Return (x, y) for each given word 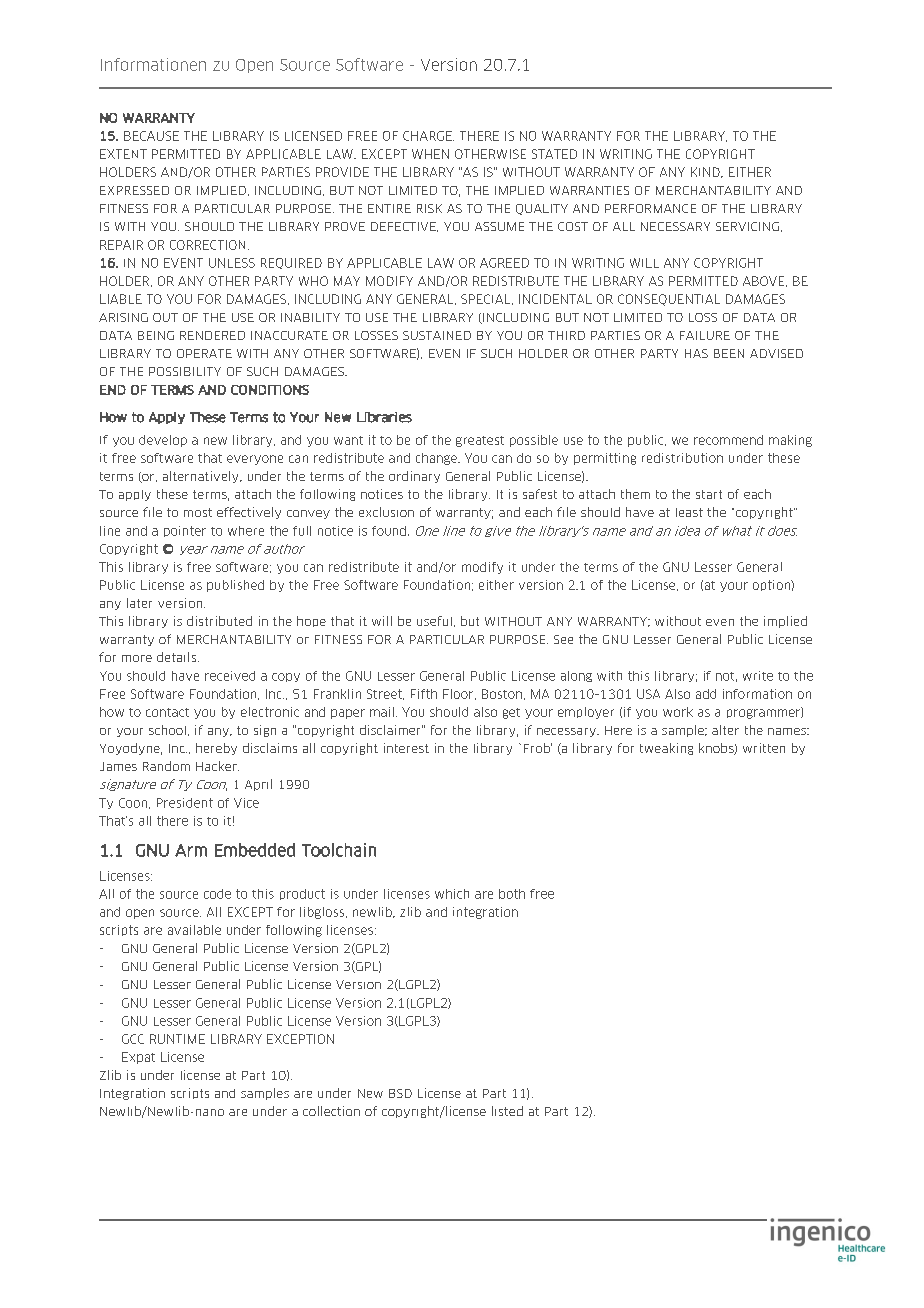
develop (163, 441)
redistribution (682, 458)
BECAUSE (151, 136)
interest (406, 748)
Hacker (217, 766)
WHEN (430, 154)
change (437, 459)
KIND (706, 172)
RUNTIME (177, 1039)
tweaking (666, 749)
